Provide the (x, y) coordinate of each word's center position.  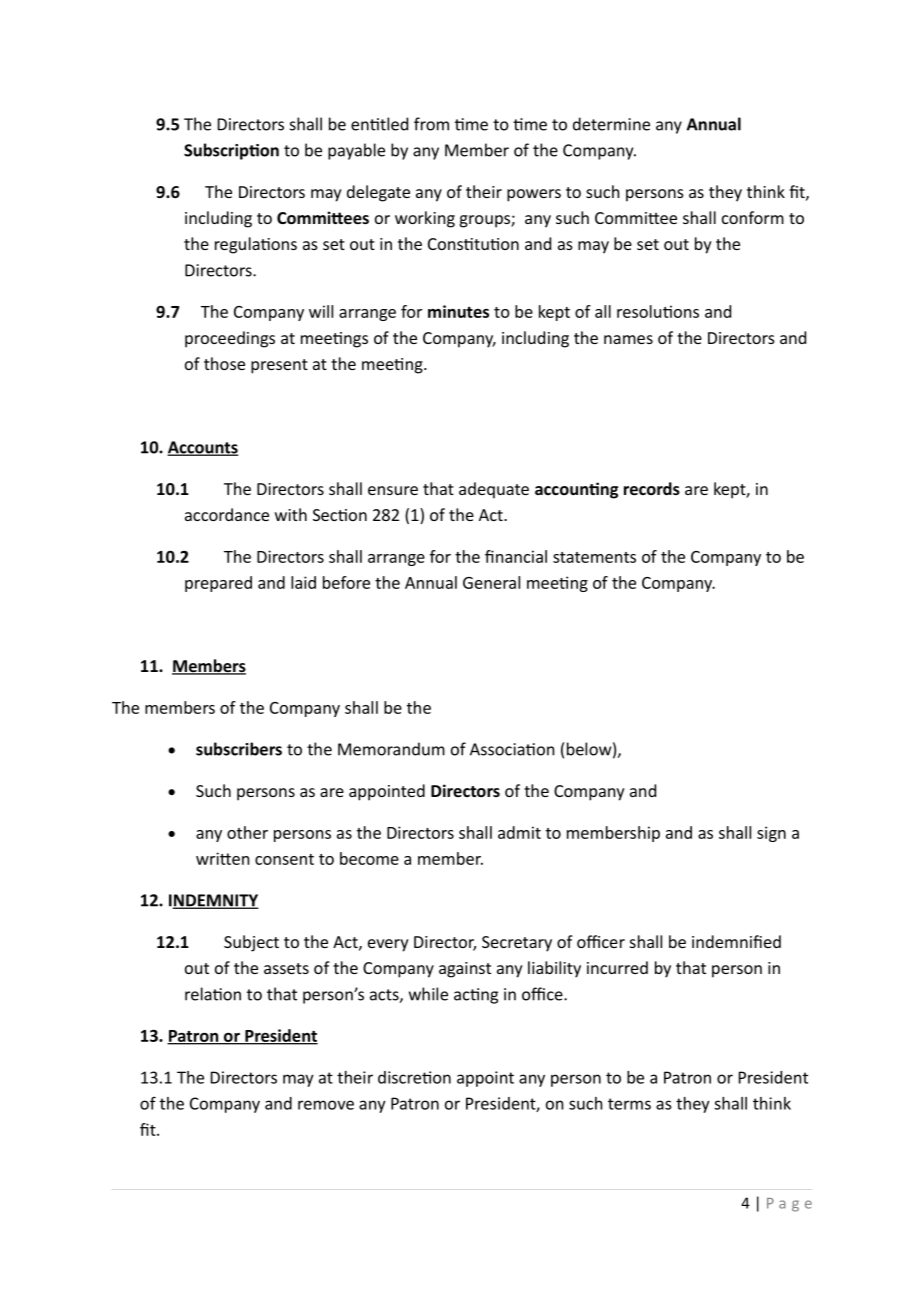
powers (534, 195)
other (247, 832)
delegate (378, 193)
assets (286, 968)
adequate (494, 490)
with (291, 514)
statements (594, 557)
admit (519, 832)
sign (771, 834)
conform (753, 217)
